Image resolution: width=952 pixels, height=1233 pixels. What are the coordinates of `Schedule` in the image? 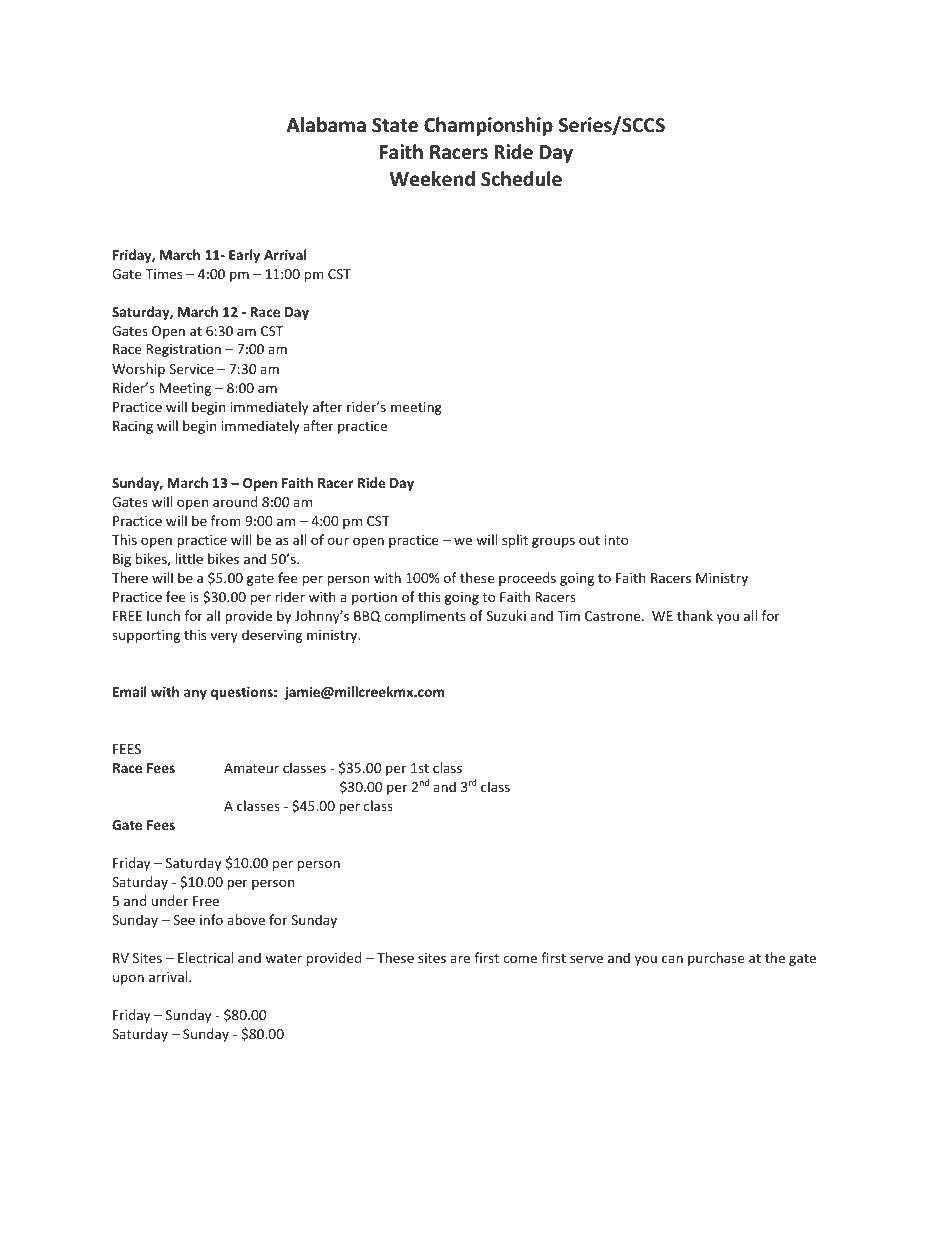 It's located at (521, 179).
